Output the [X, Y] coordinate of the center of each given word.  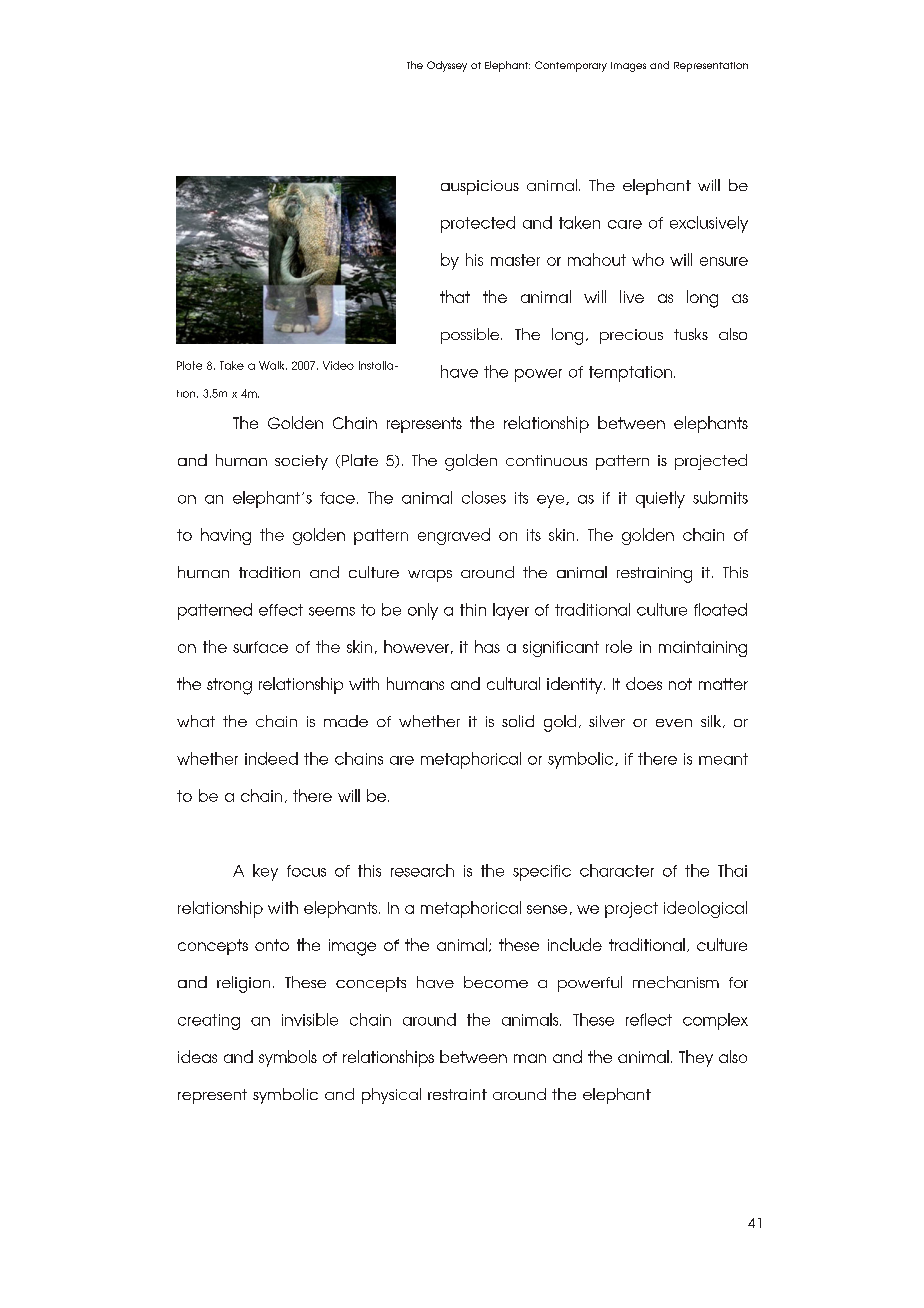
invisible [310, 1019]
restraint [457, 1094]
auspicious [480, 187]
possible [471, 336]
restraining [654, 575]
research [422, 870]
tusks [691, 334]
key [265, 872]
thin [473, 609]
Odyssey [447, 66]
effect [281, 610]
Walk [273, 365]
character [617, 870]
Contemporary [571, 66]
